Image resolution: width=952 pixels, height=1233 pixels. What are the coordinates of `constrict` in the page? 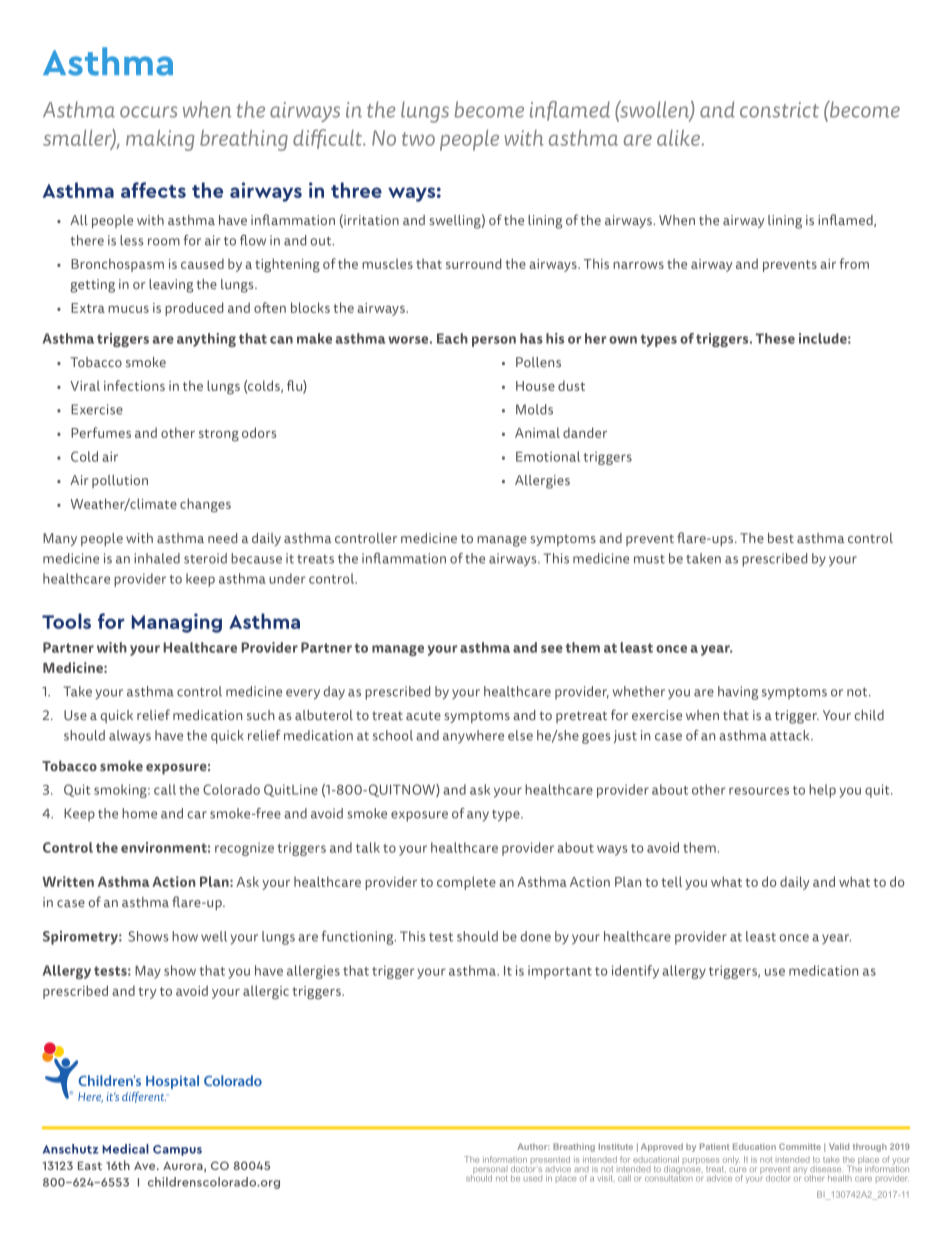 It's located at (779, 110).
